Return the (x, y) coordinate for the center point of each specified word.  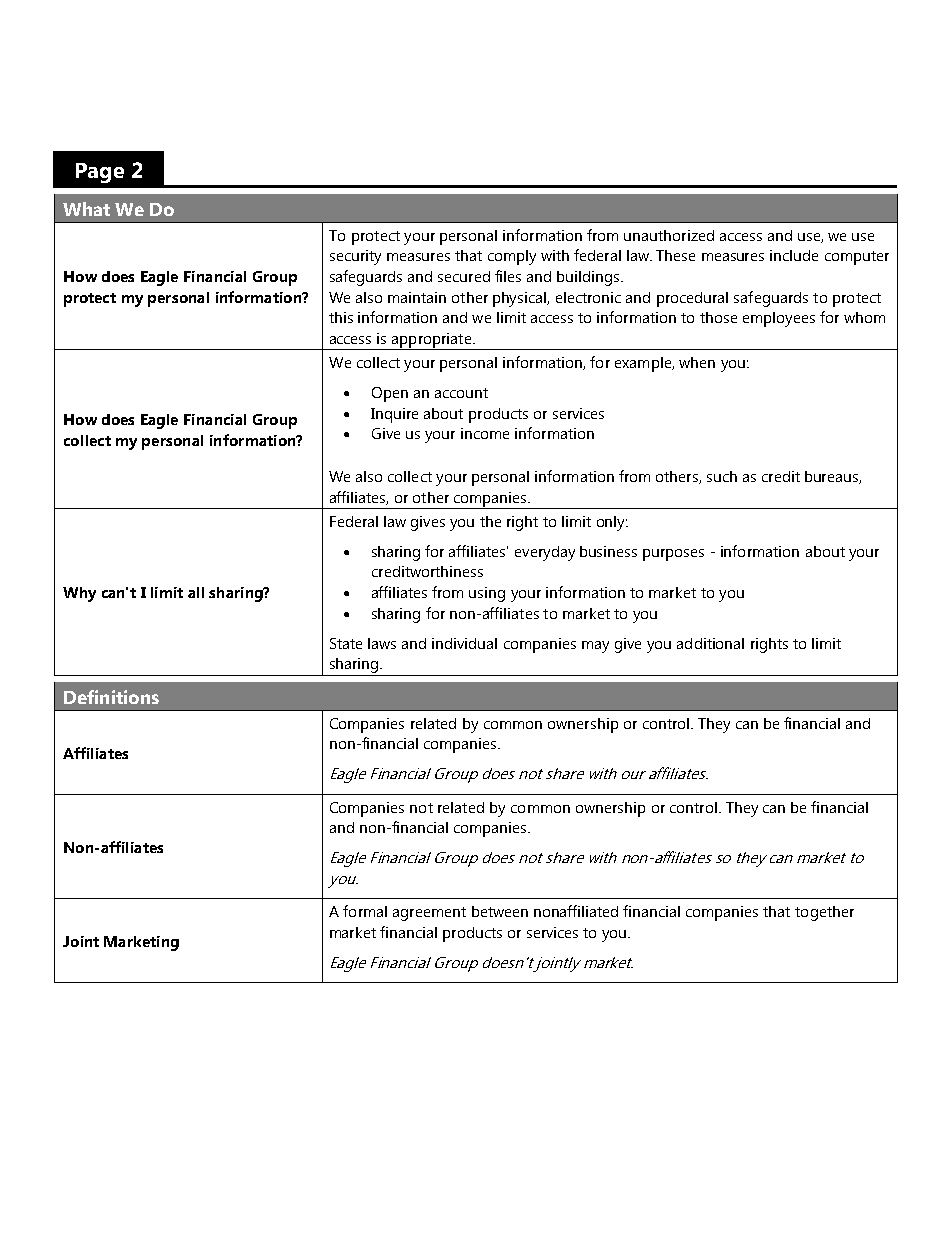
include (794, 255)
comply (512, 257)
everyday (545, 553)
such (722, 476)
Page (100, 173)
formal (365, 911)
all (196, 592)
